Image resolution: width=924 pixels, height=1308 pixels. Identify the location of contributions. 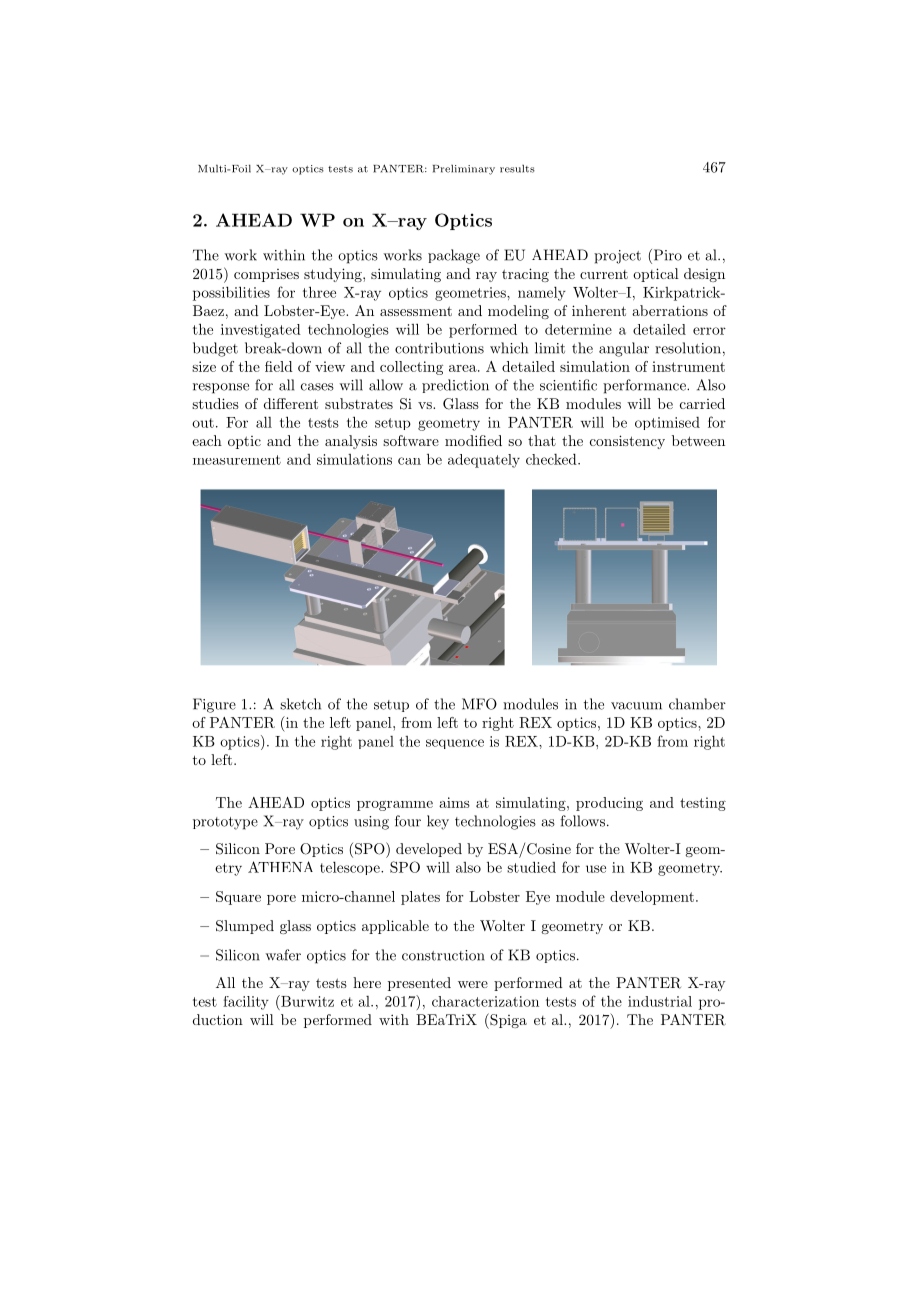
(439, 348).
